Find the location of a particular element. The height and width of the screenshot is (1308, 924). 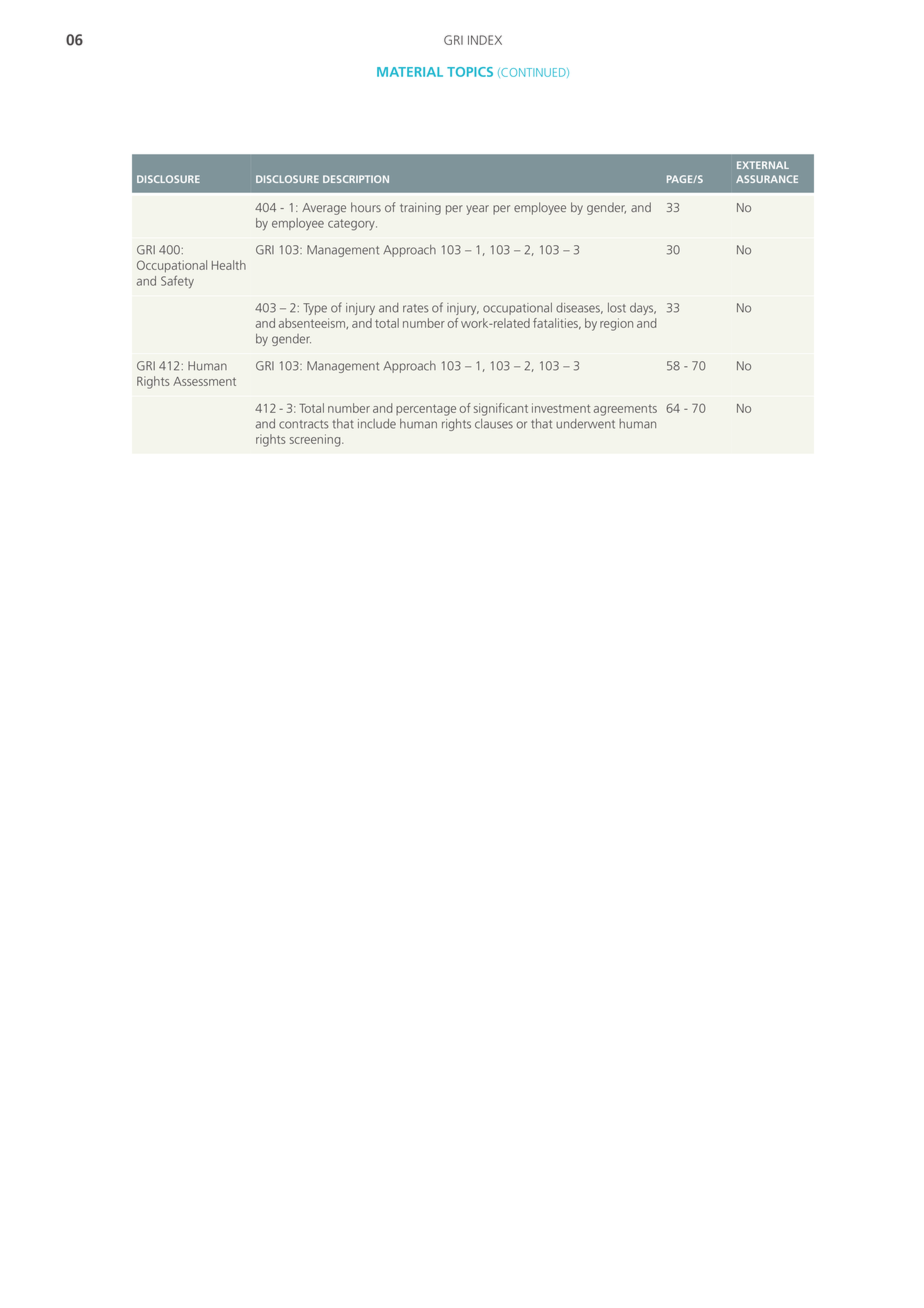

EXTERNAL is located at coordinates (763, 165).
